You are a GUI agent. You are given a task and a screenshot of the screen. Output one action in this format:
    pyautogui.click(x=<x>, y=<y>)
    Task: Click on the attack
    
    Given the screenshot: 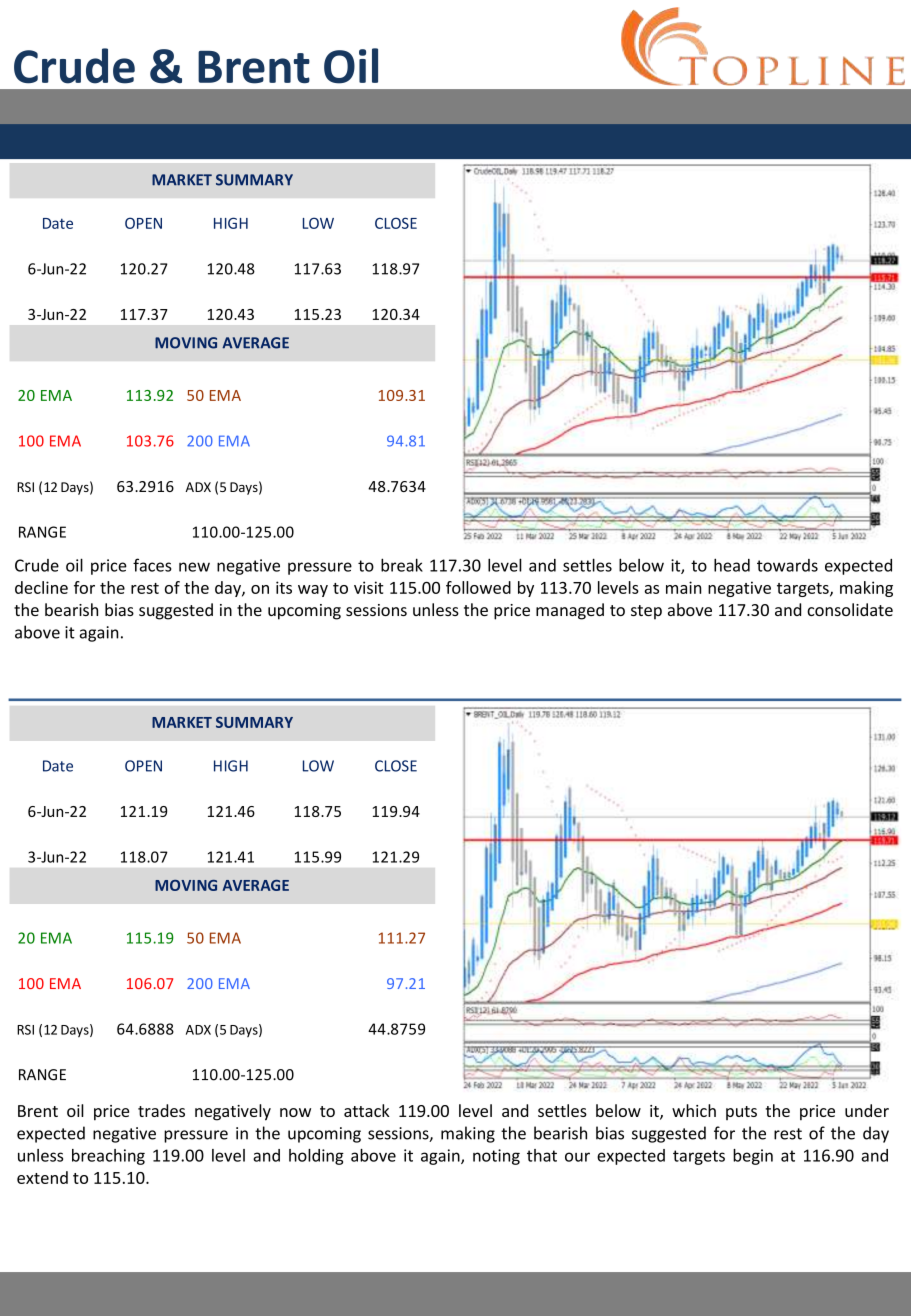 What is the action you would take?
    pyautogui.click(x=367, y=1110)
